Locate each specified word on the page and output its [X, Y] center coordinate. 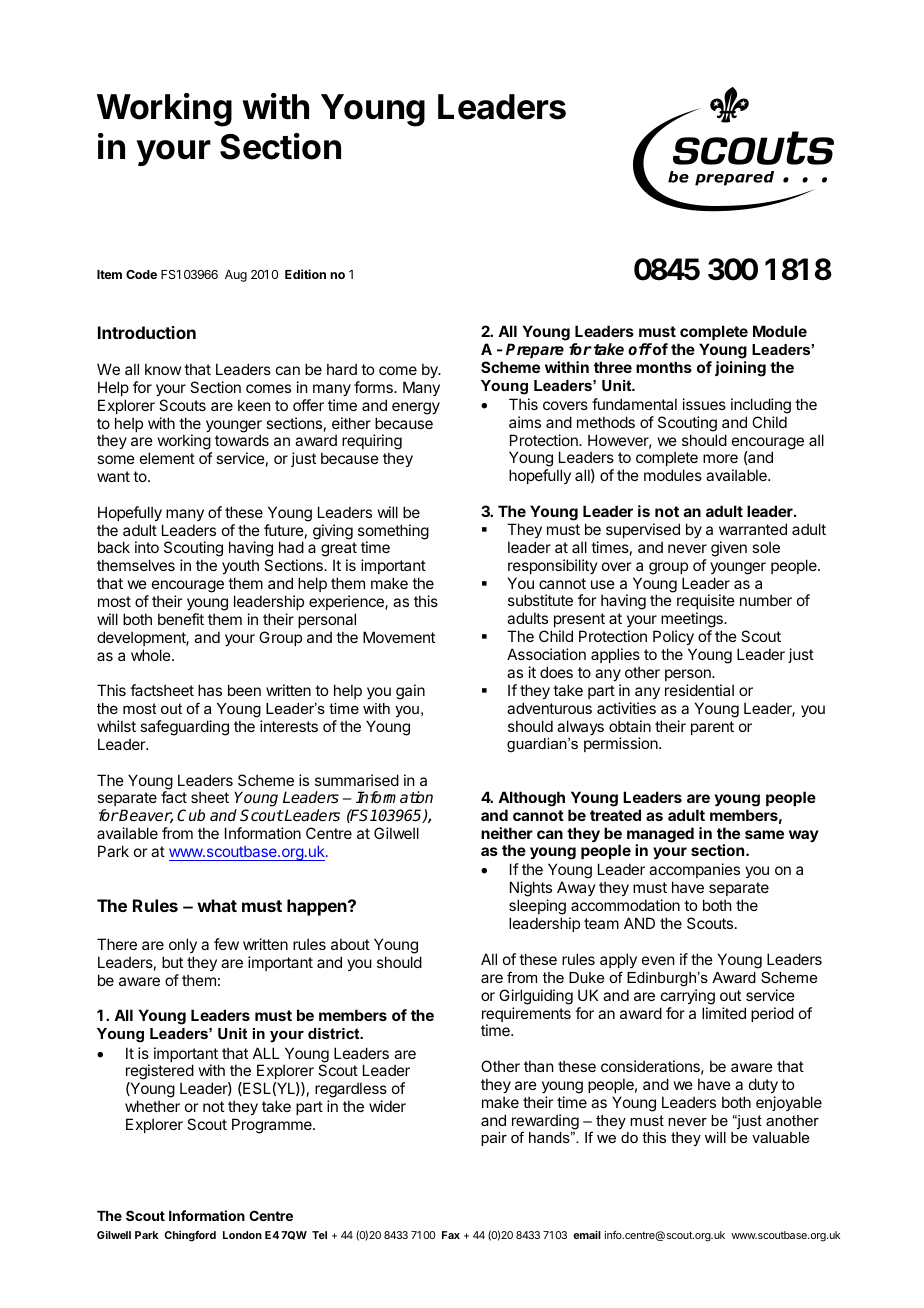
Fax [451, 1235]
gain [410, 692]
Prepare [535, 351]
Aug [236, 276]
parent [712, 728]
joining [740, 369]
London [242, 1235]
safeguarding [184, 728]
